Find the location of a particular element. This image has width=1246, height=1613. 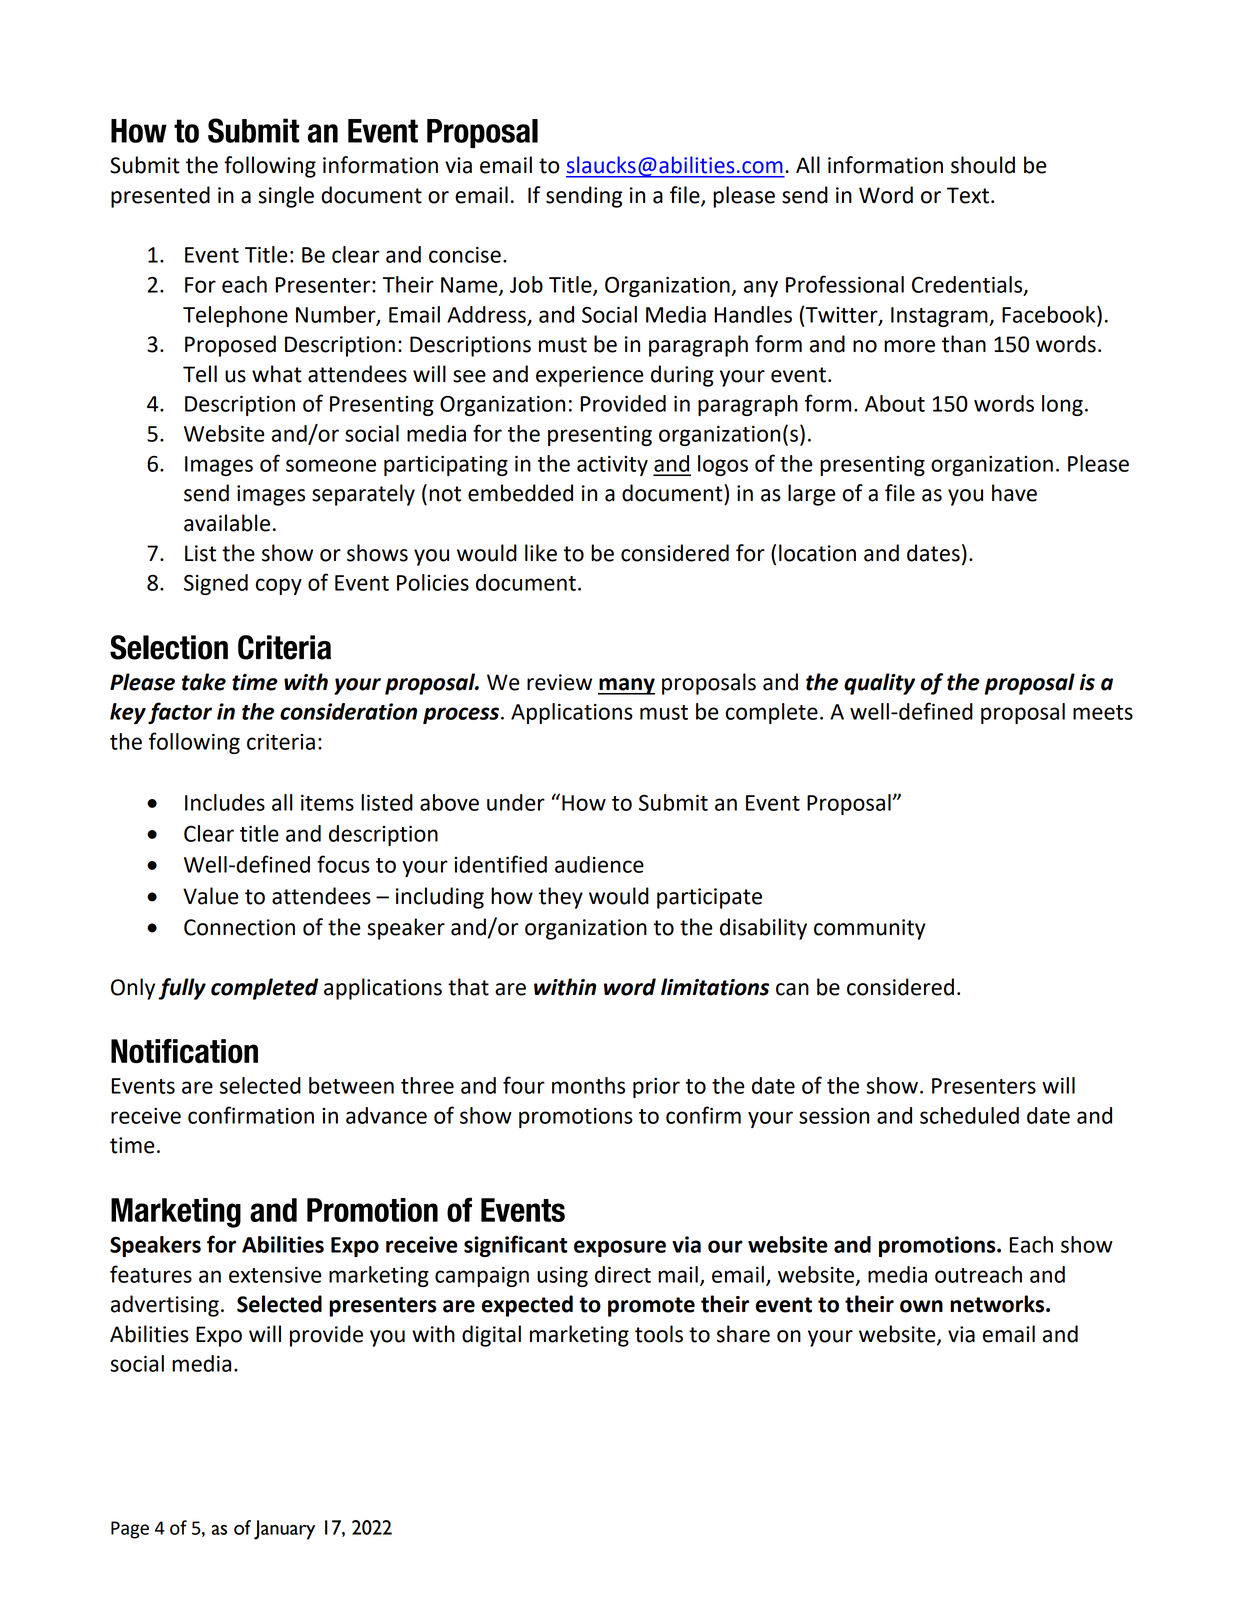

Job is located at coordinates (526, 284).
